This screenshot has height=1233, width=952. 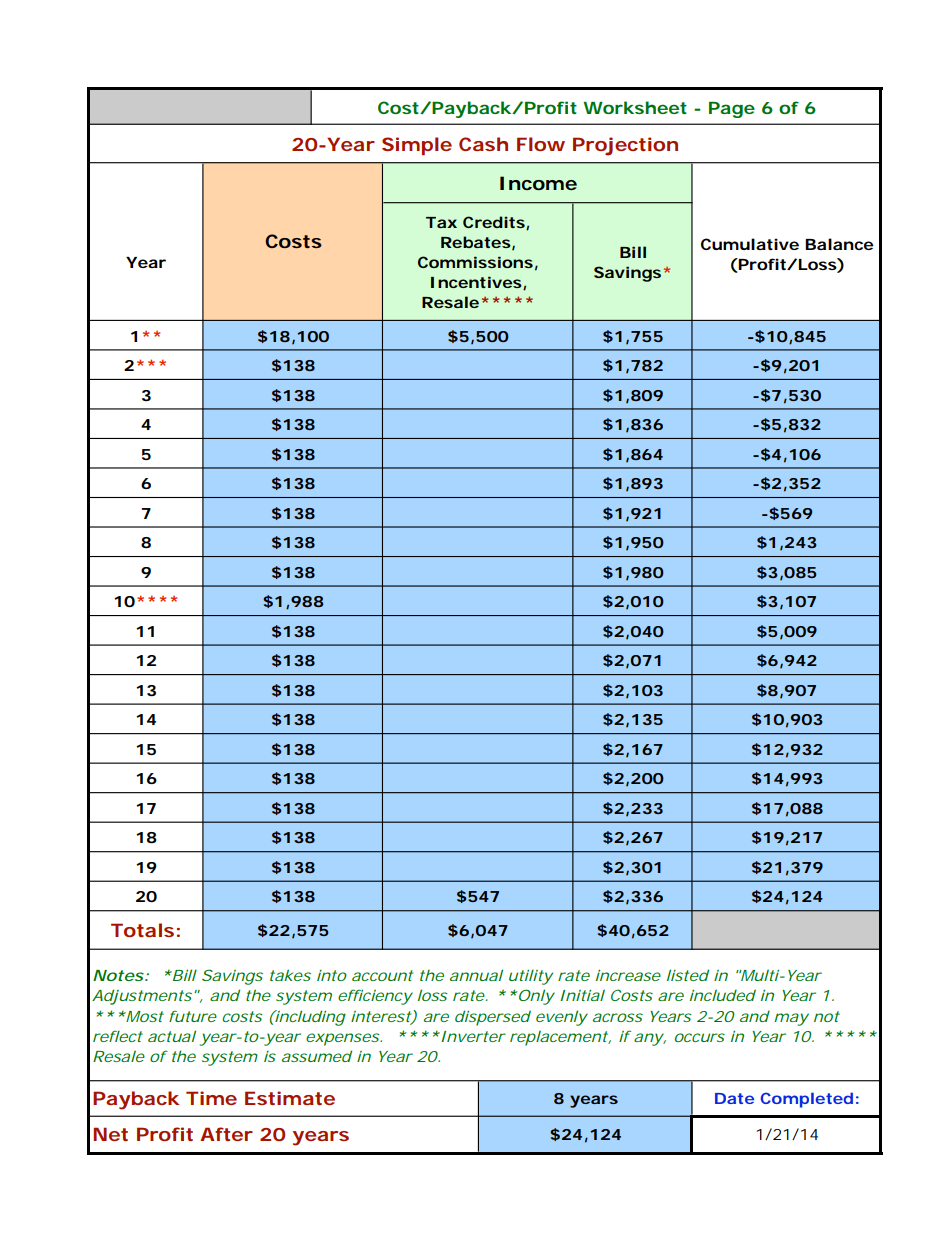 I want to click on Flow, so click(x=541, y=144).
